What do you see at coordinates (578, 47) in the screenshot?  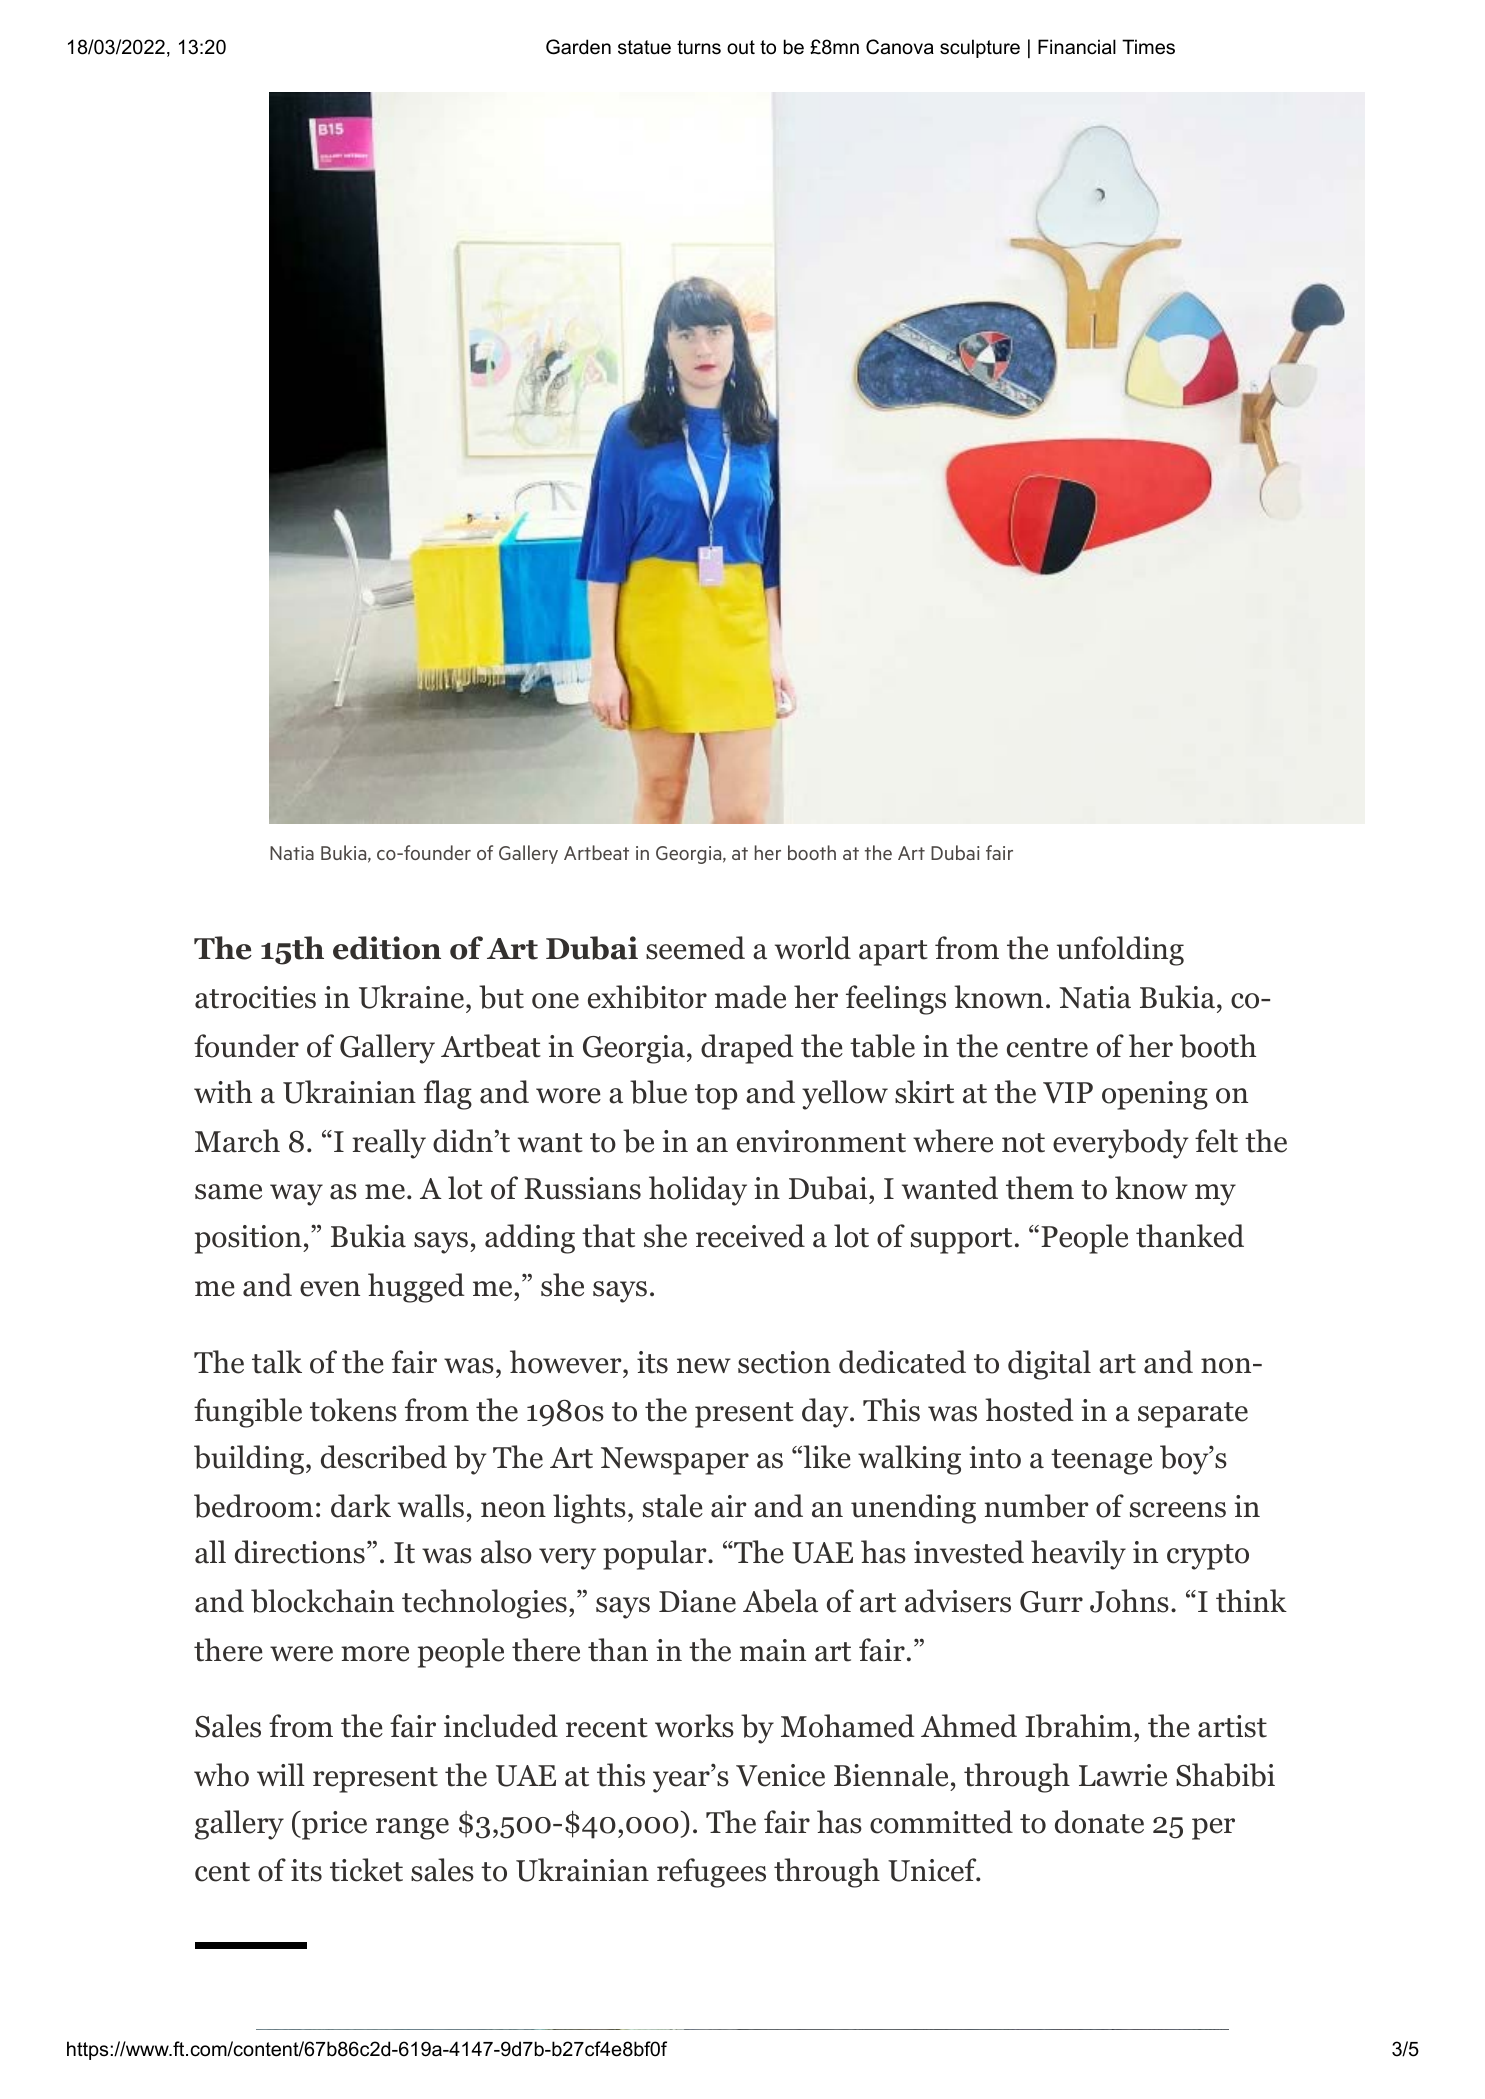 I see `Garden` at bounding box center [578, 47].
